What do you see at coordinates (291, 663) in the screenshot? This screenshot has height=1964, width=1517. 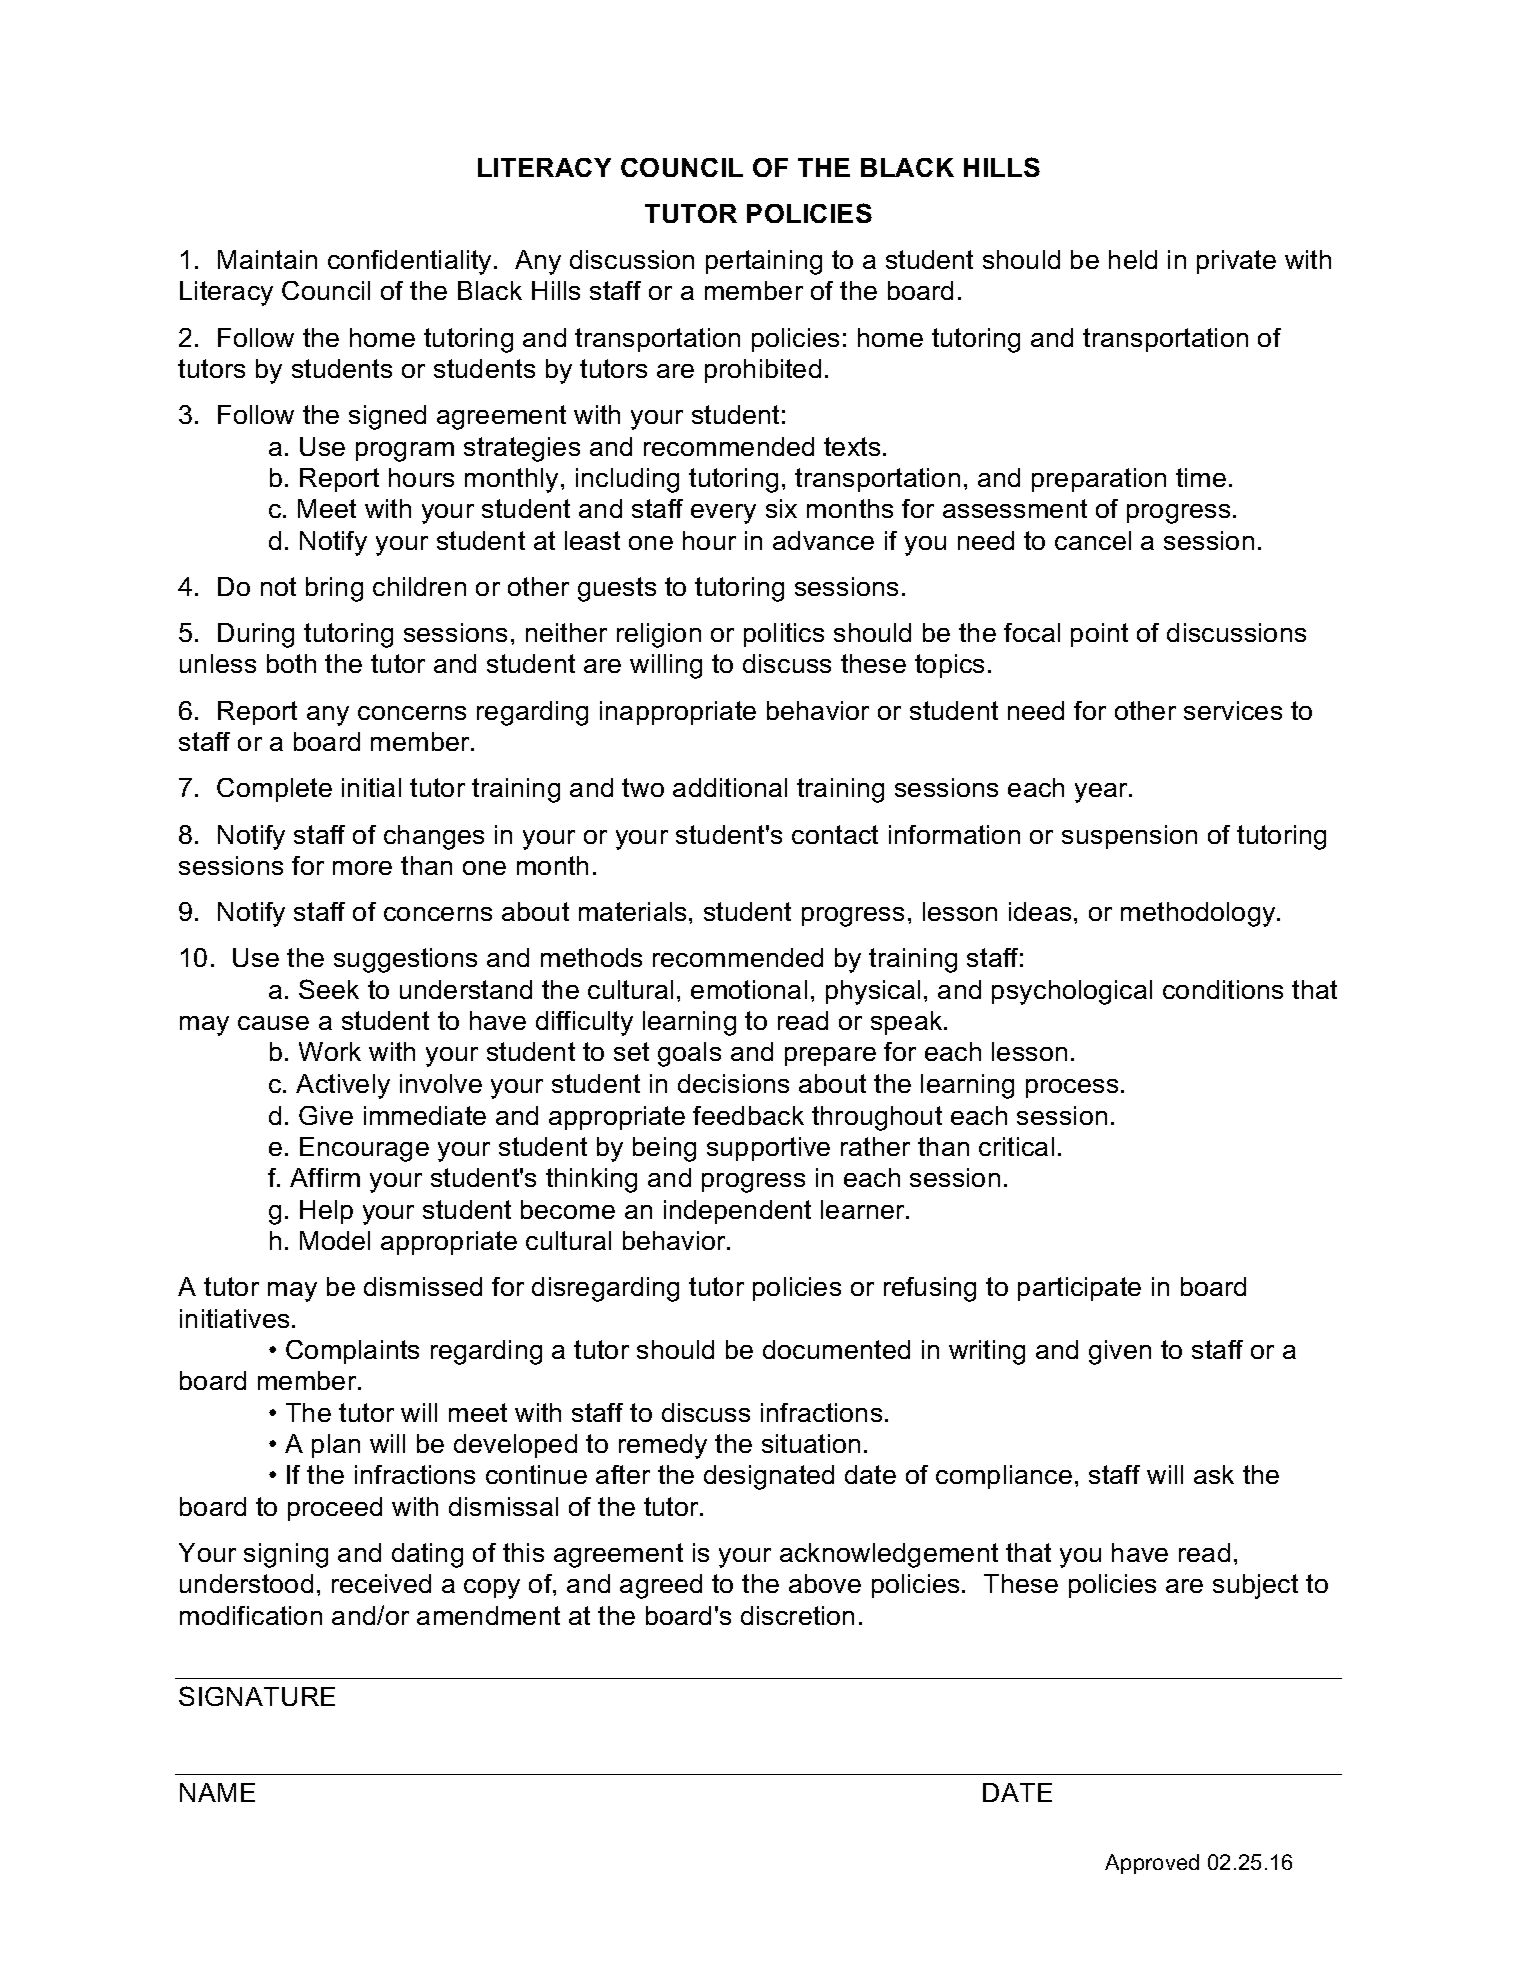 I see `both` at bounding box center [291, 663].
